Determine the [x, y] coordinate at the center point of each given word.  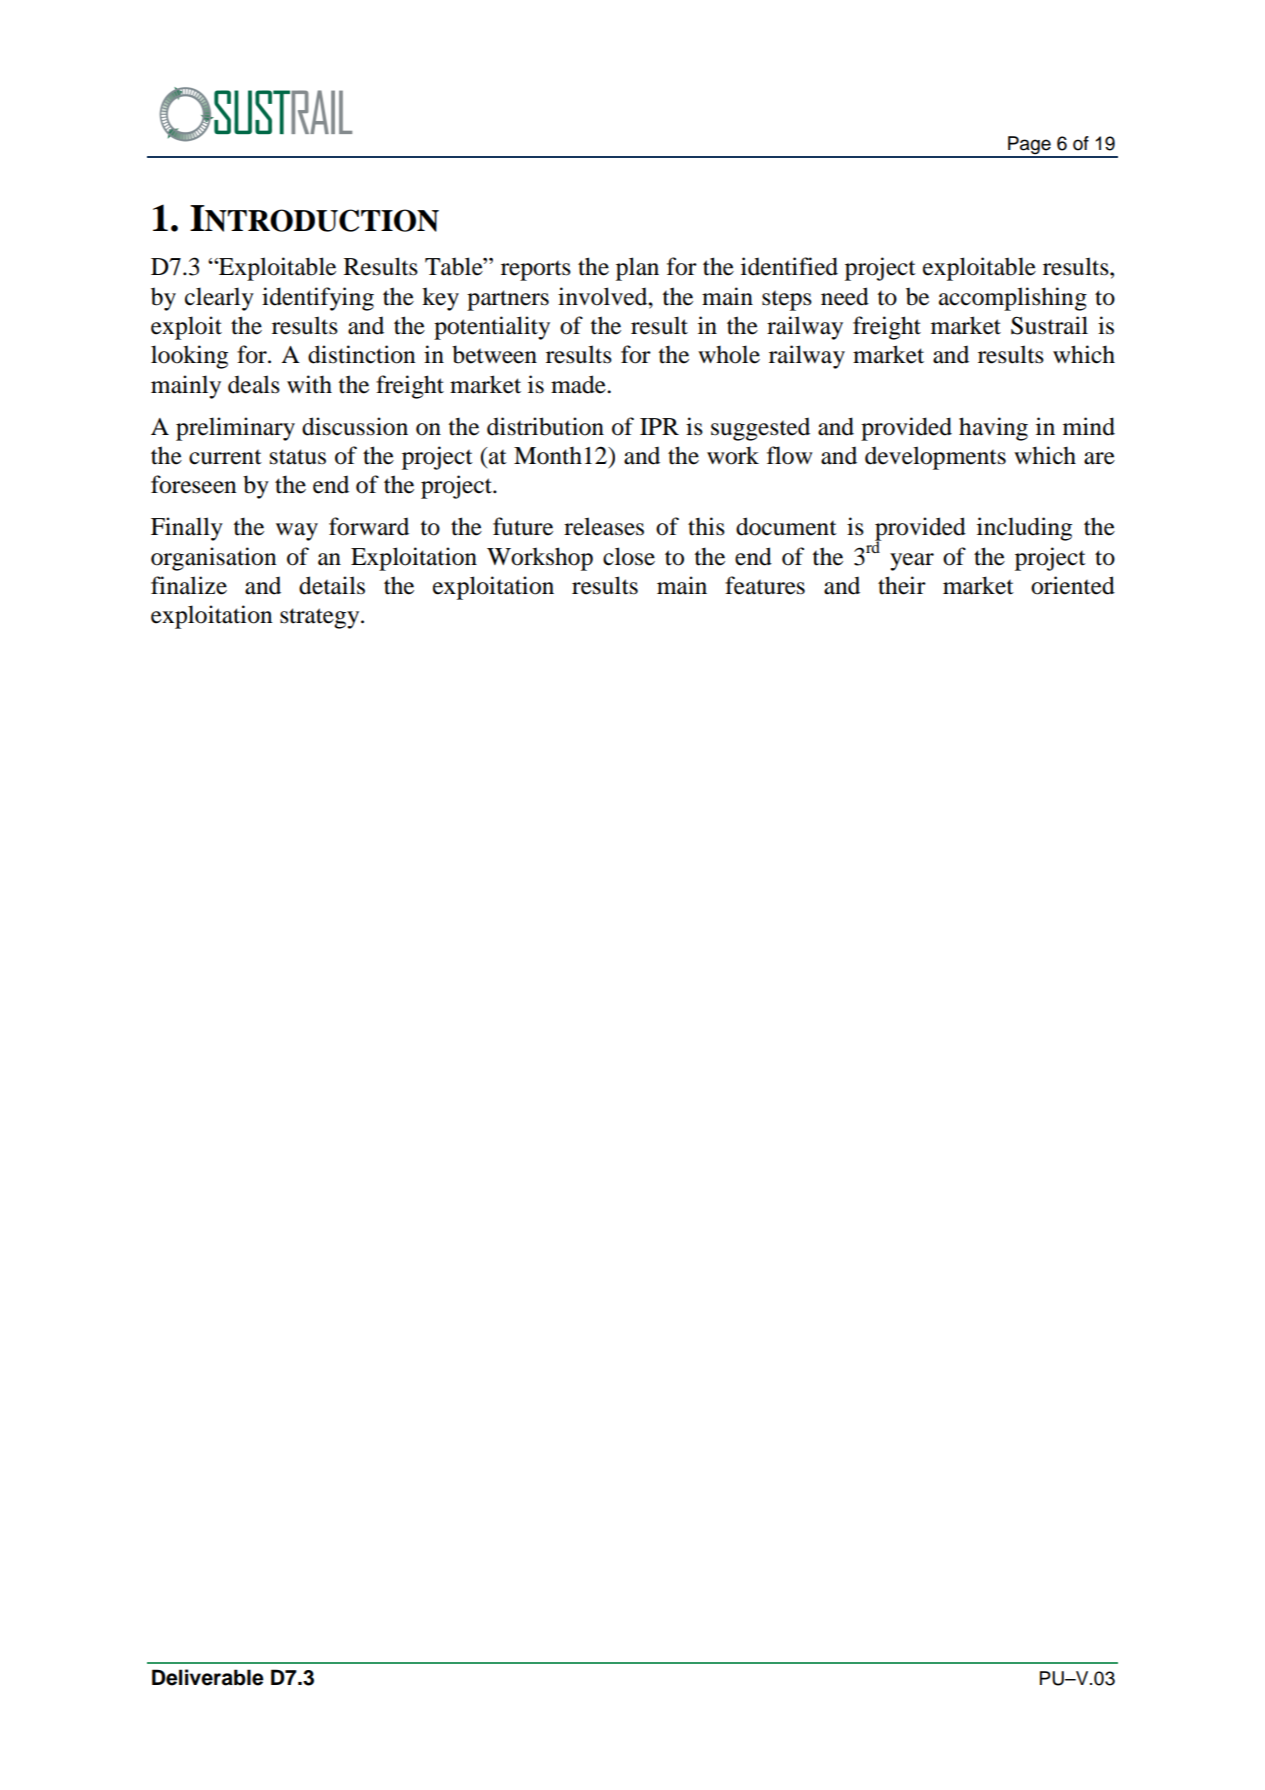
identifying [318, 299]
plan [637, 269]
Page [1029, 146]
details [332, 585]
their [902, 585]
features [765, 585]
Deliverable [208, 1677]
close [629, 556]
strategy [321, 618]
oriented [1073, 585]
